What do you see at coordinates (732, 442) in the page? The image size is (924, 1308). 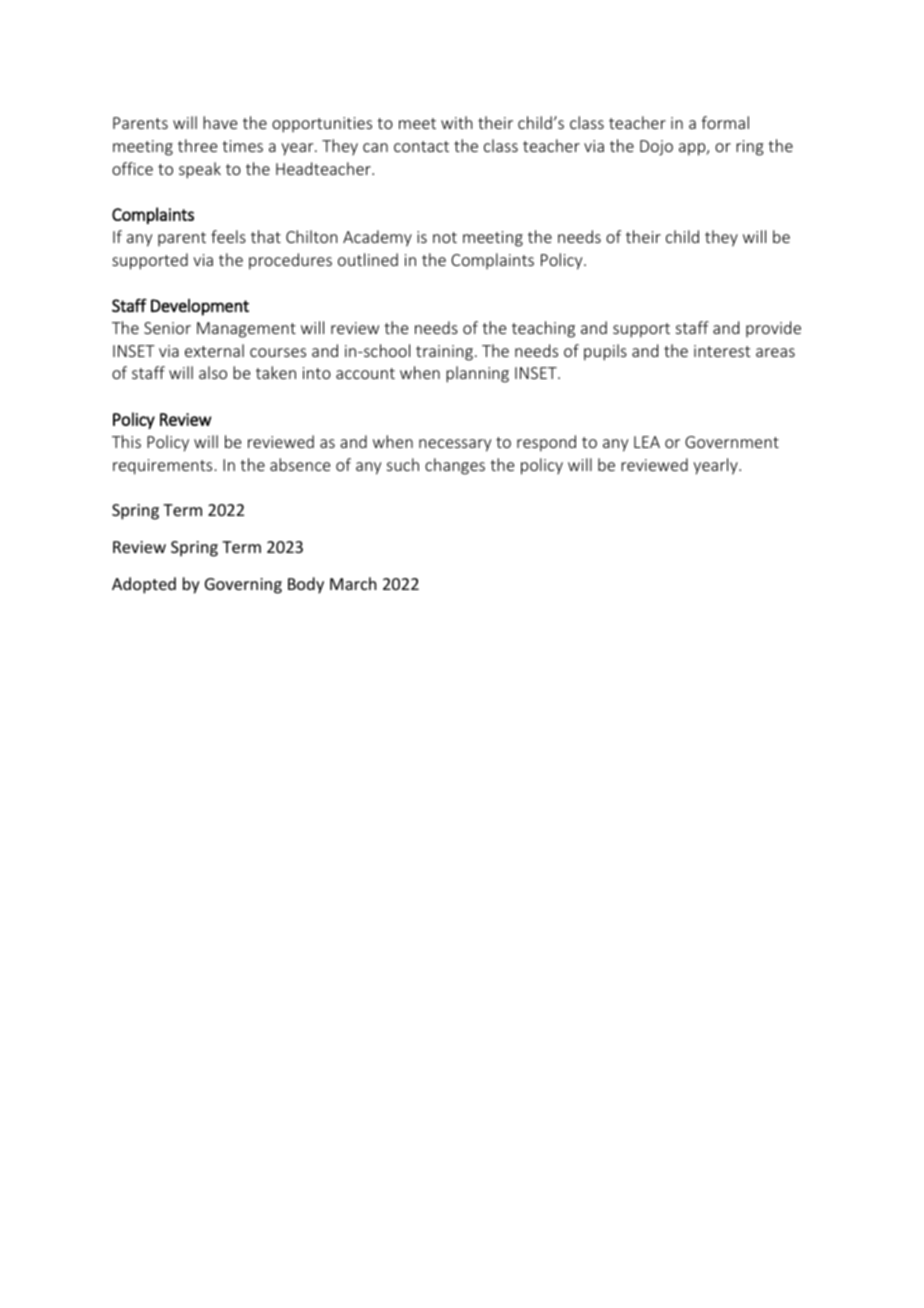 I see `Government` at bounding box center [732, 442].
